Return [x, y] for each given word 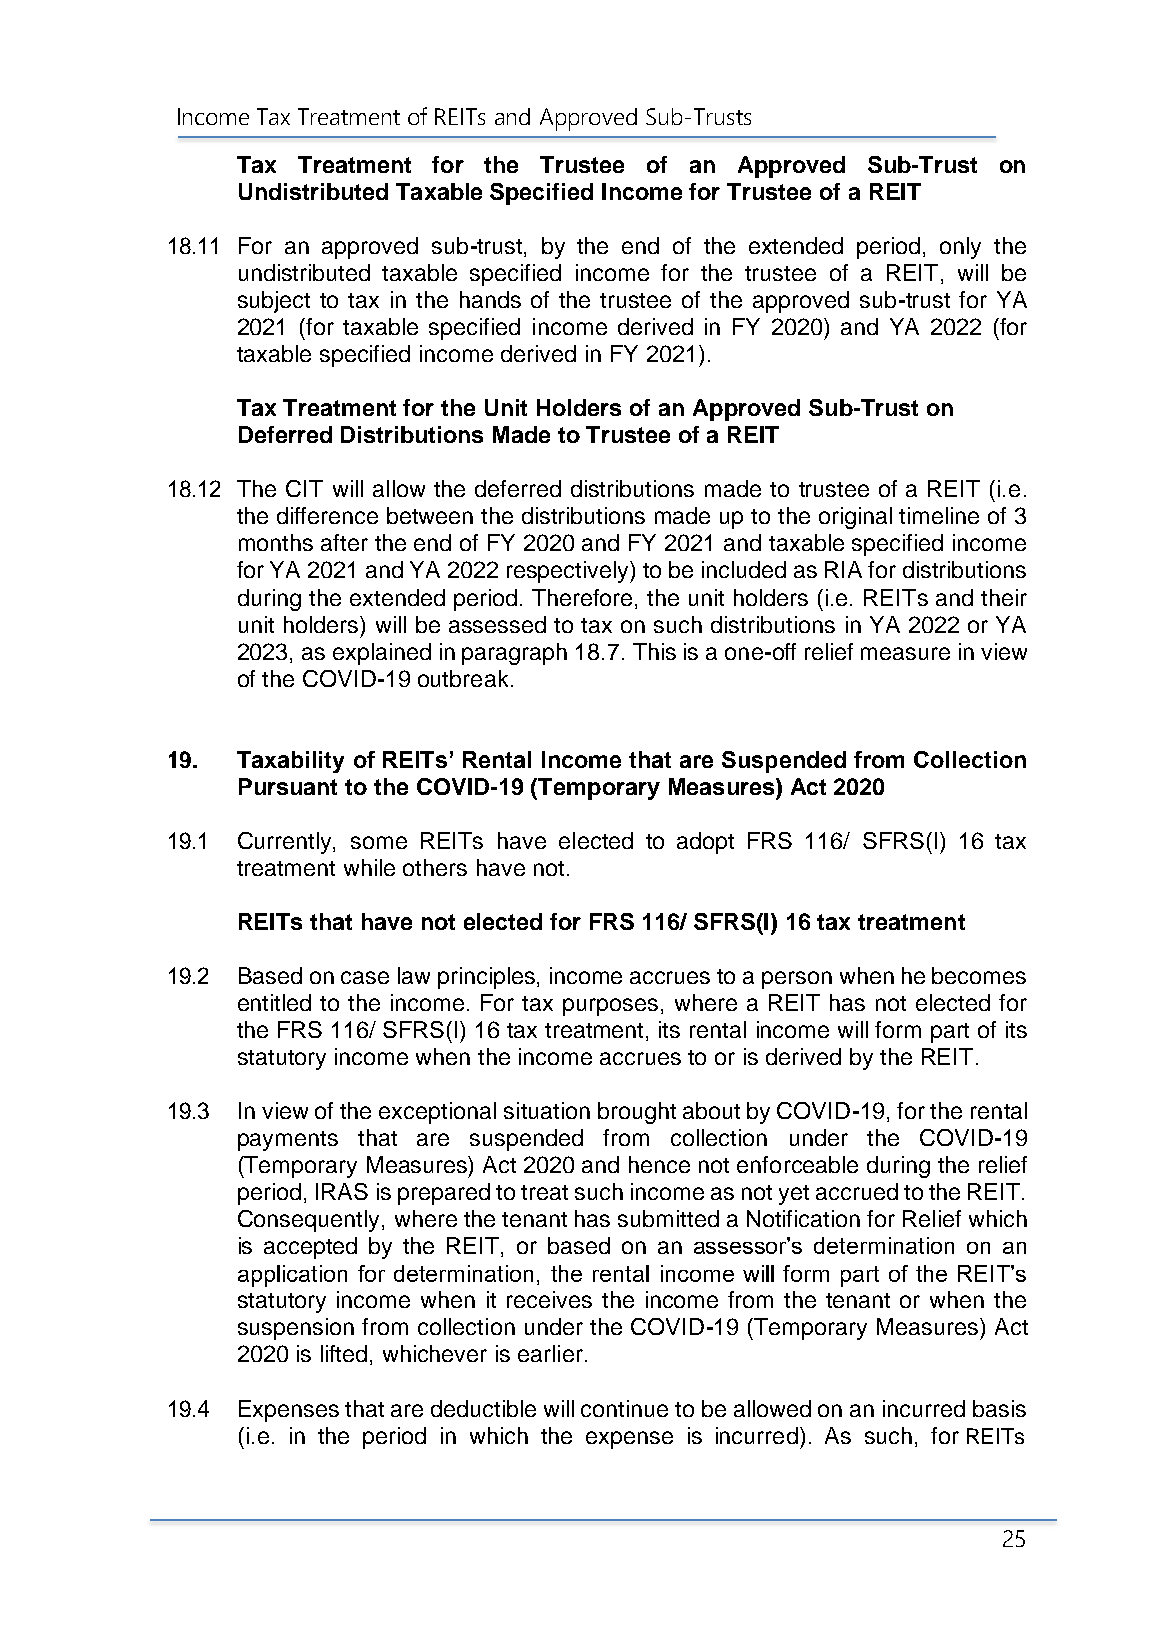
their [1004, 597]
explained [382, 654]
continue [624, 1408]
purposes [610, 1007]
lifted [344, 1353]
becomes [979, 975]
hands [490, 299]
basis [999, 1408]
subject [274, 302]
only [960, 248]
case [365, 977]
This [654, 651]
